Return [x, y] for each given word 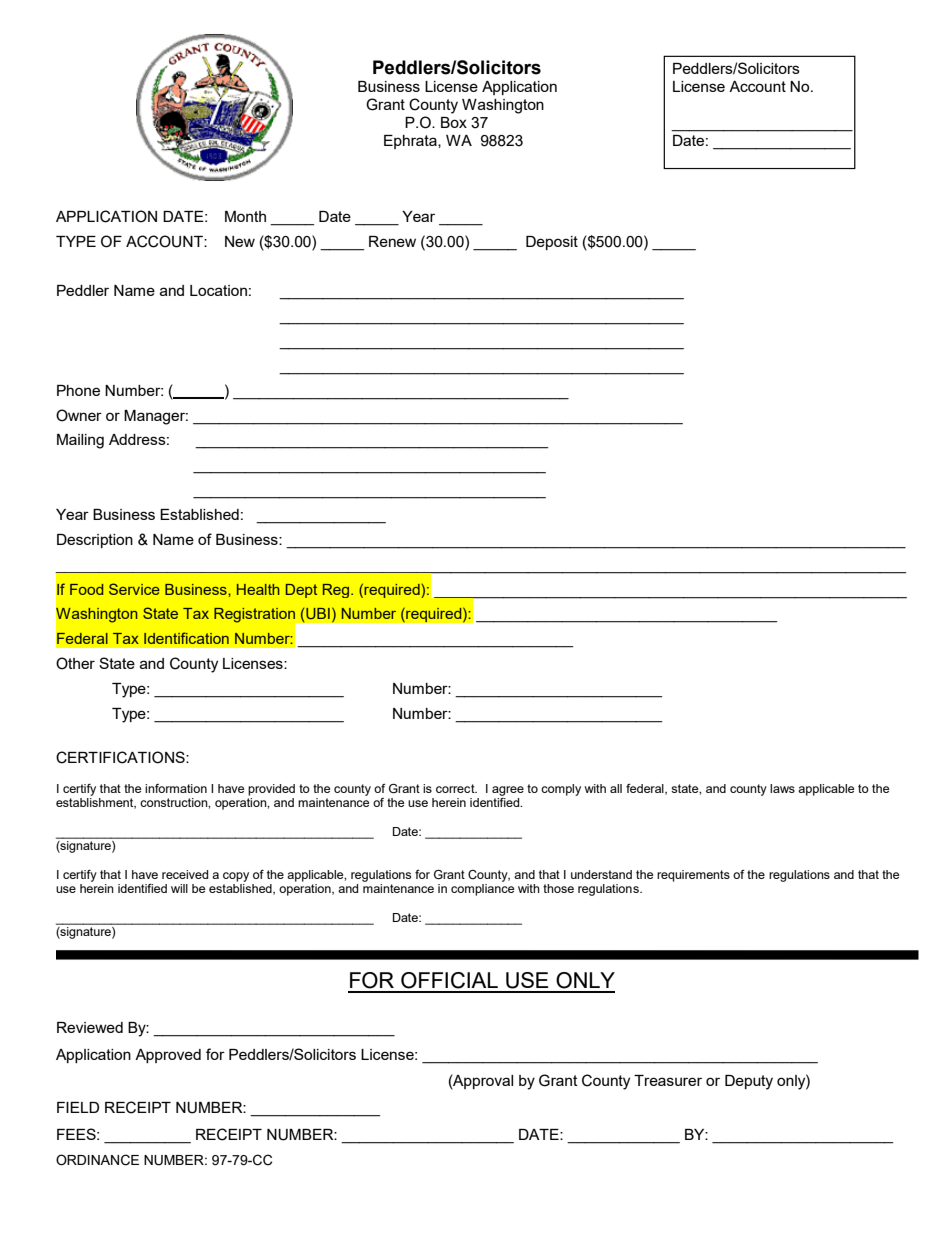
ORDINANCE [97, 1160]
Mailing [80, 441]
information [176, 788]
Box [454, 122]
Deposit [552, 243]
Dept [301, 591]
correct [456, 788]
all [616, 788]
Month [245, 216]
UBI [318, 613]
